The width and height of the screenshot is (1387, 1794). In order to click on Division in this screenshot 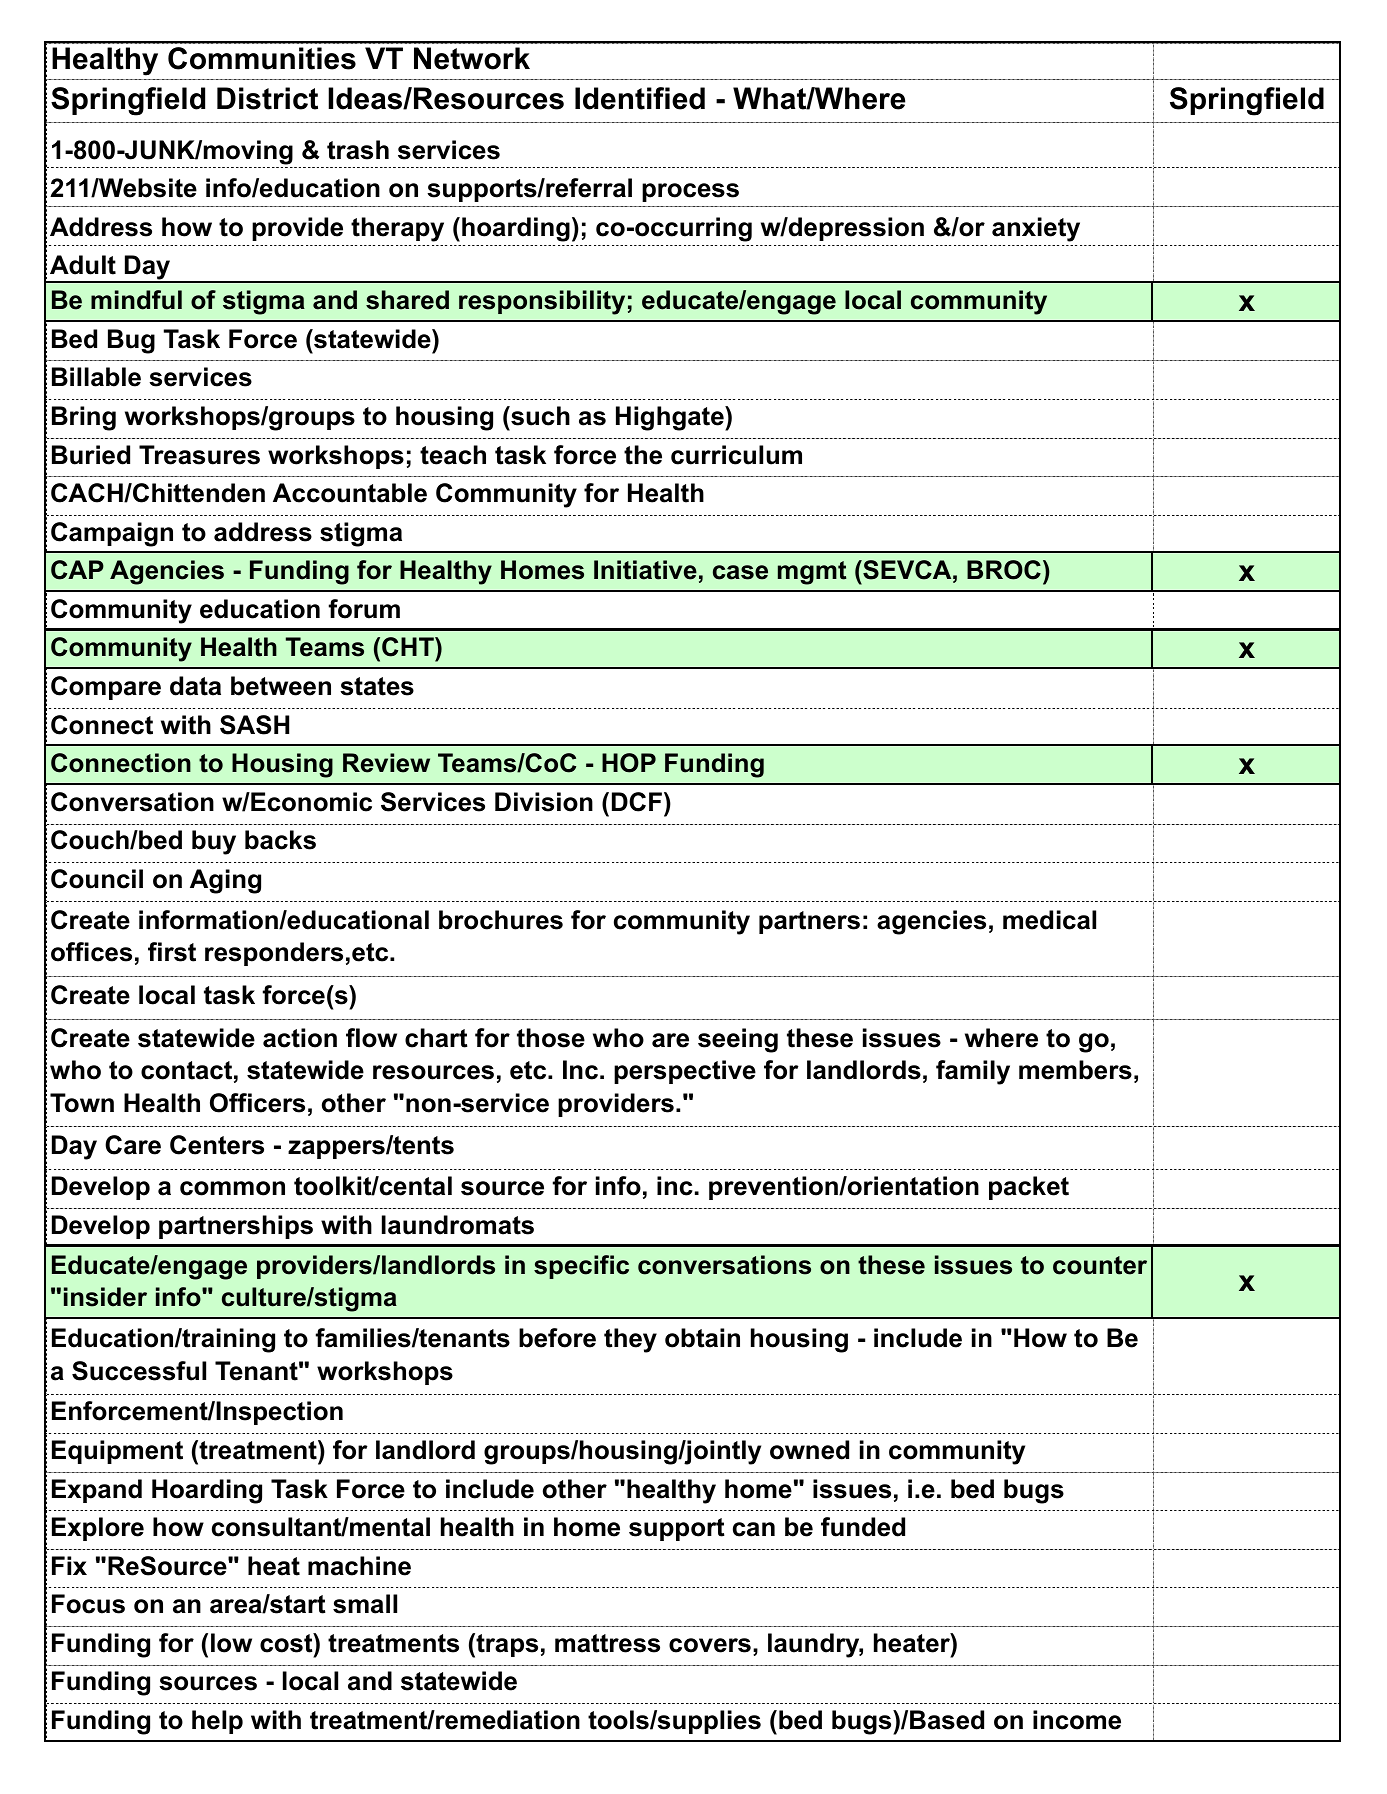, I will do `click(544, 802)`.
